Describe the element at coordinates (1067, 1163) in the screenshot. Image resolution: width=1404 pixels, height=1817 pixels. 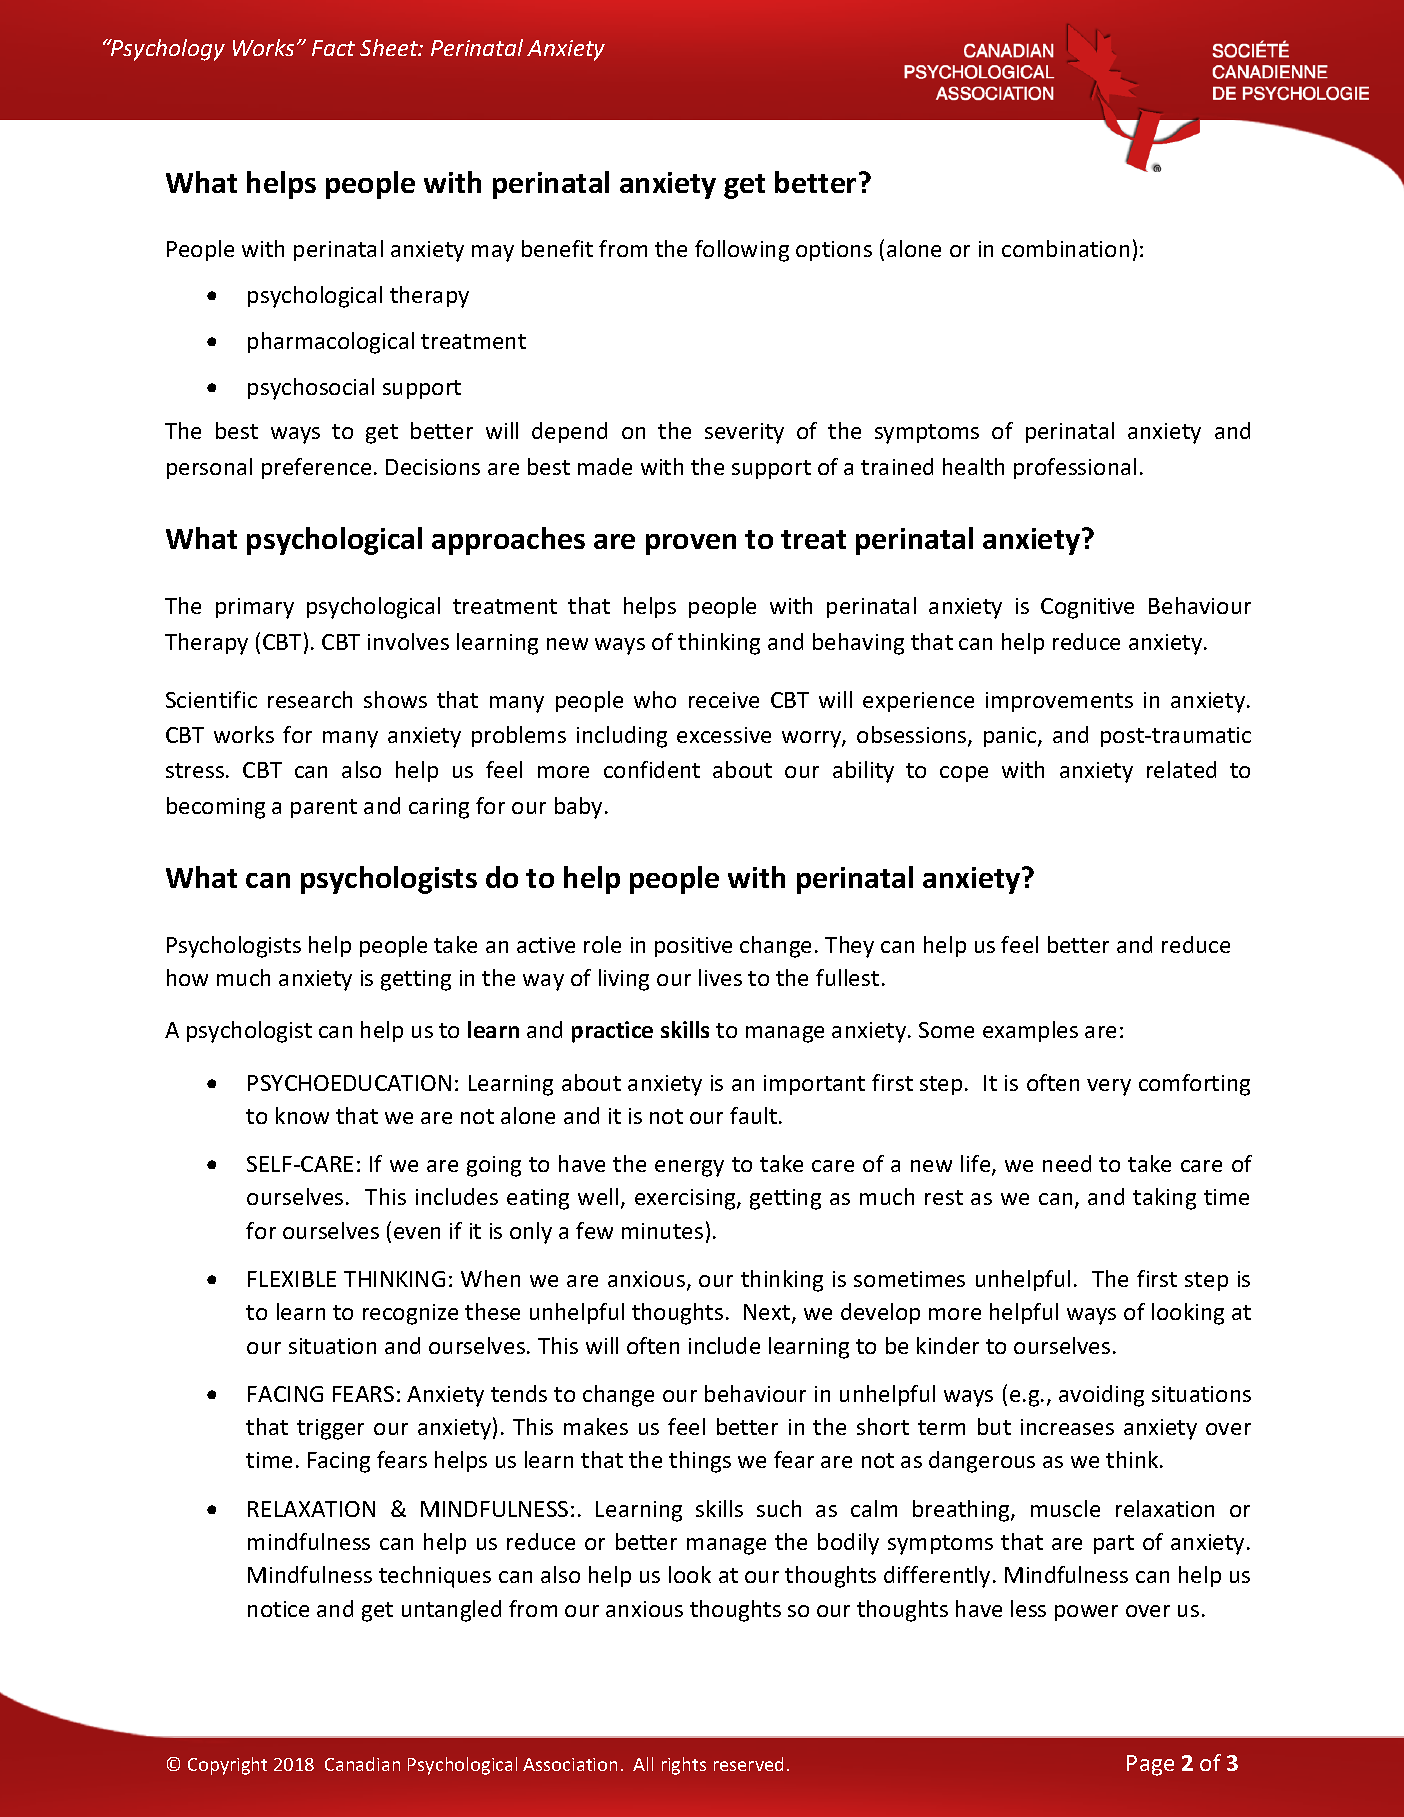
I see `need` at that location.
